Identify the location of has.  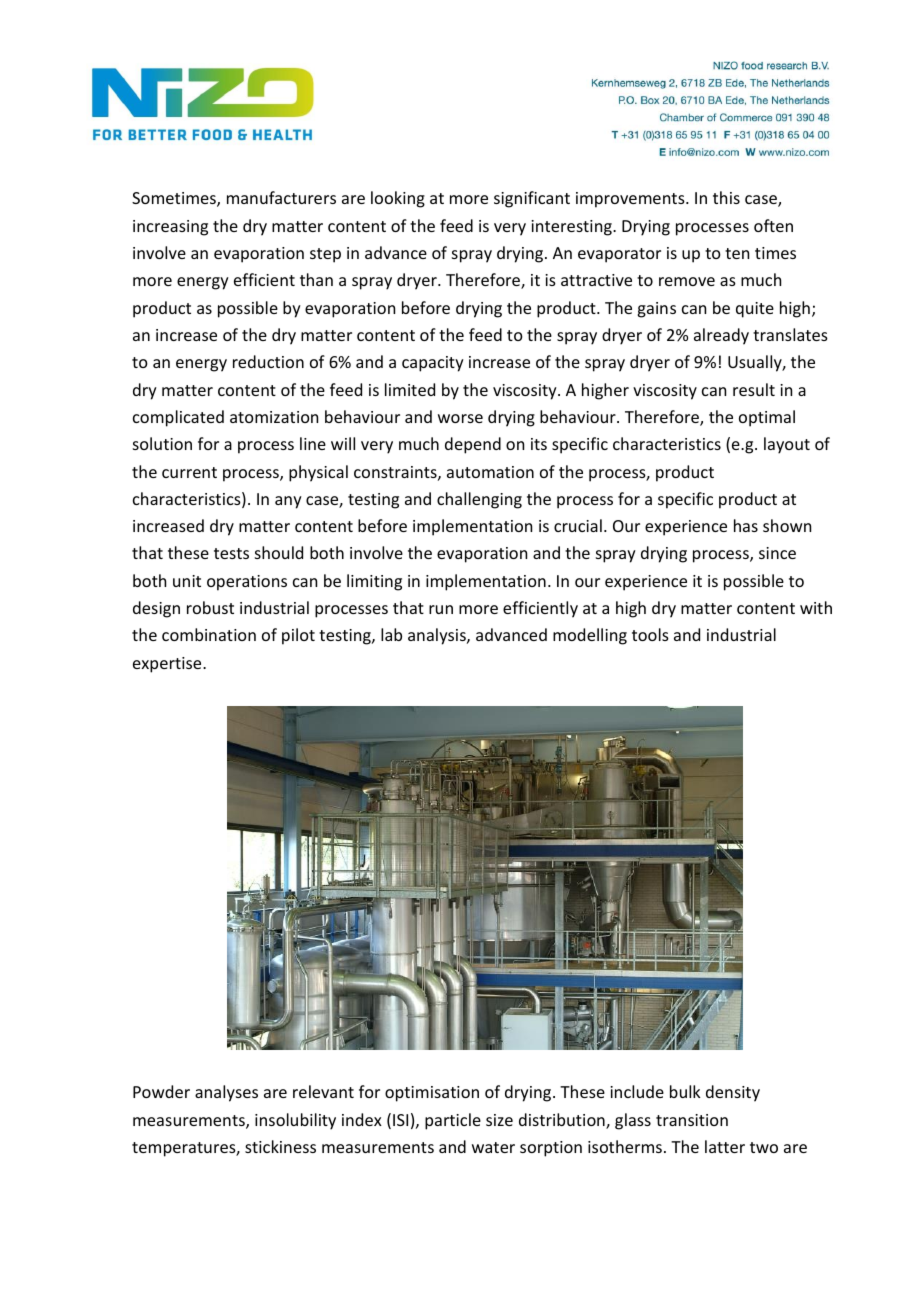
(746, 525).
